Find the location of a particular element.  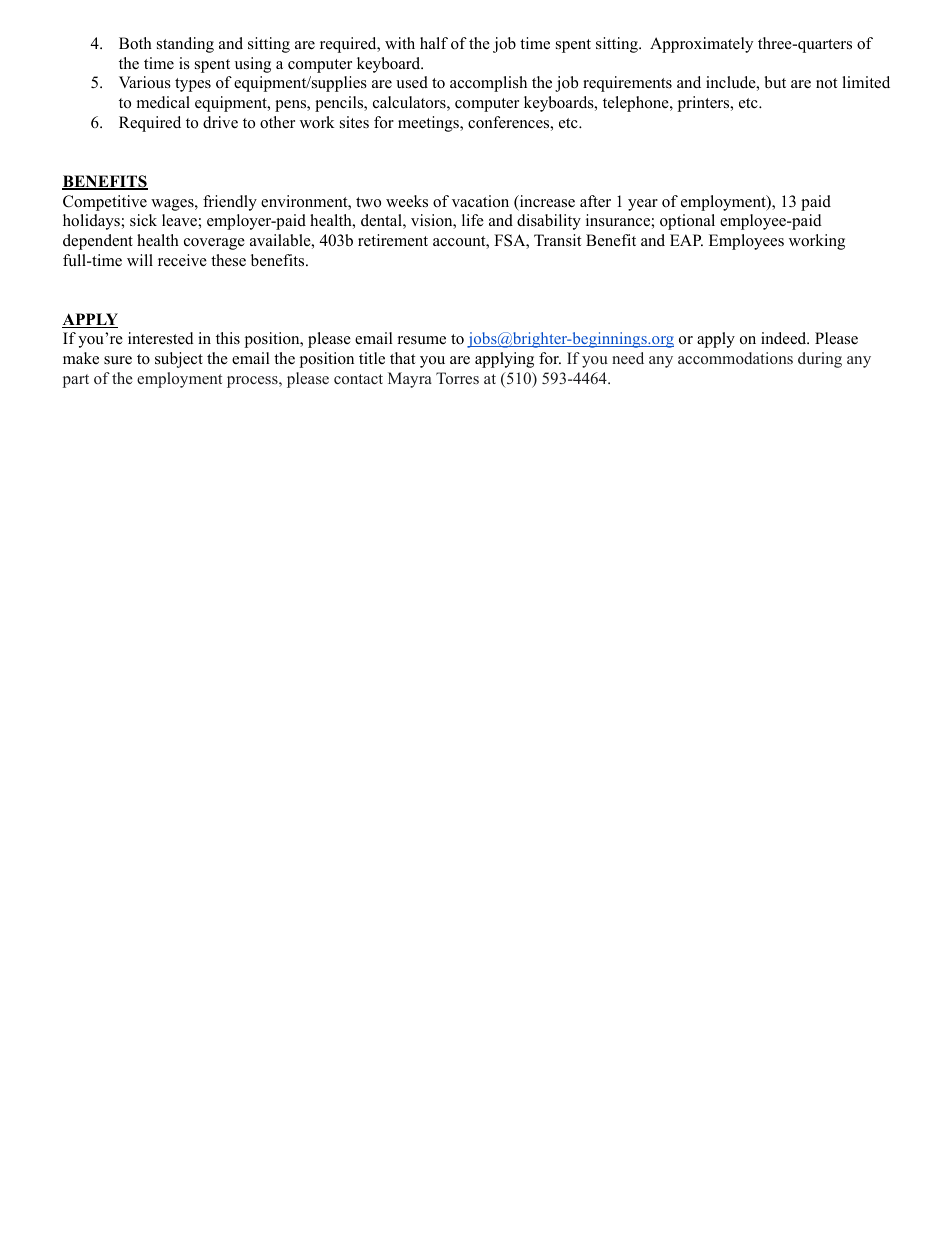

optional is located at coordinates (687, 222).
